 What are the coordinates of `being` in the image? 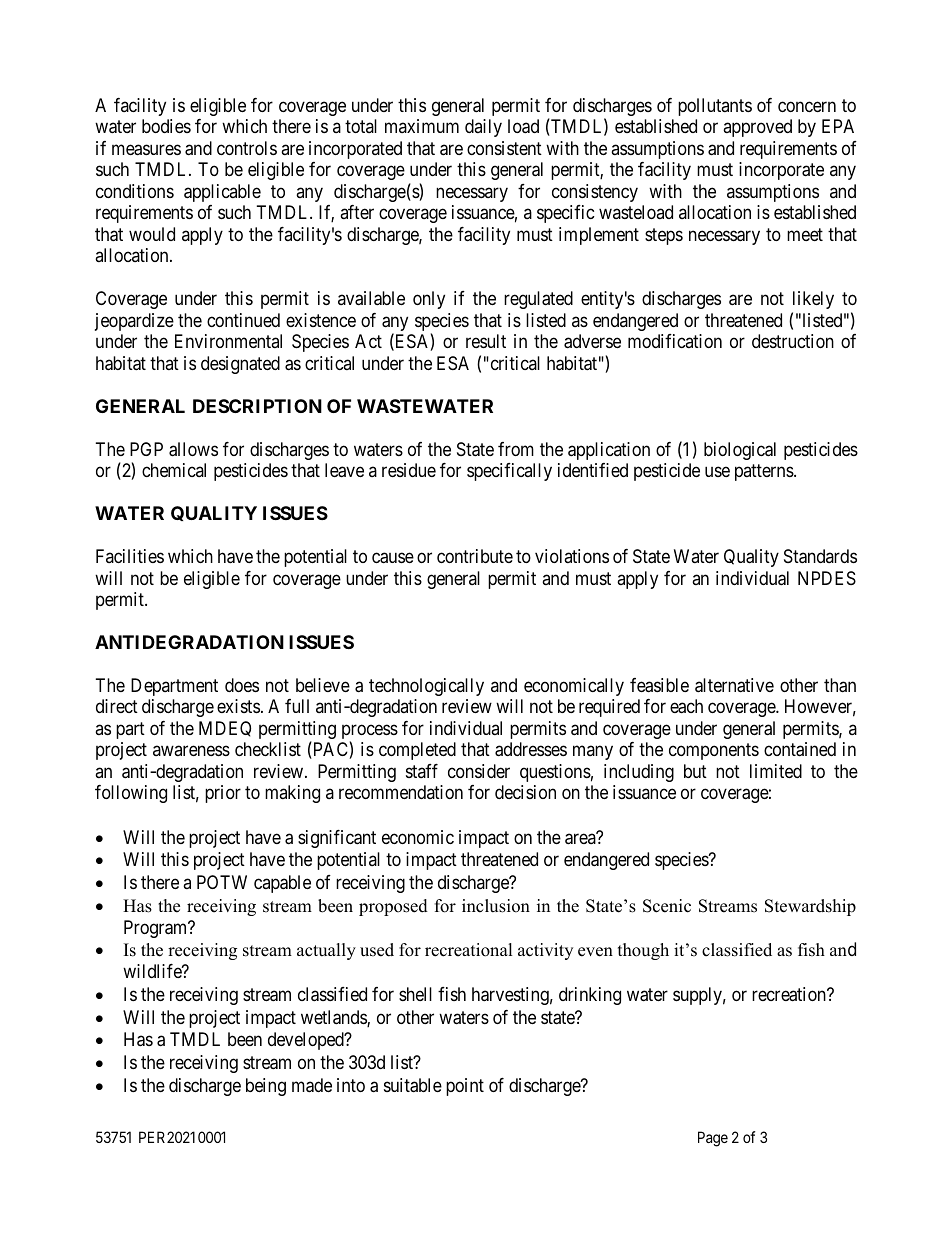 It's located at (266, 1087).
